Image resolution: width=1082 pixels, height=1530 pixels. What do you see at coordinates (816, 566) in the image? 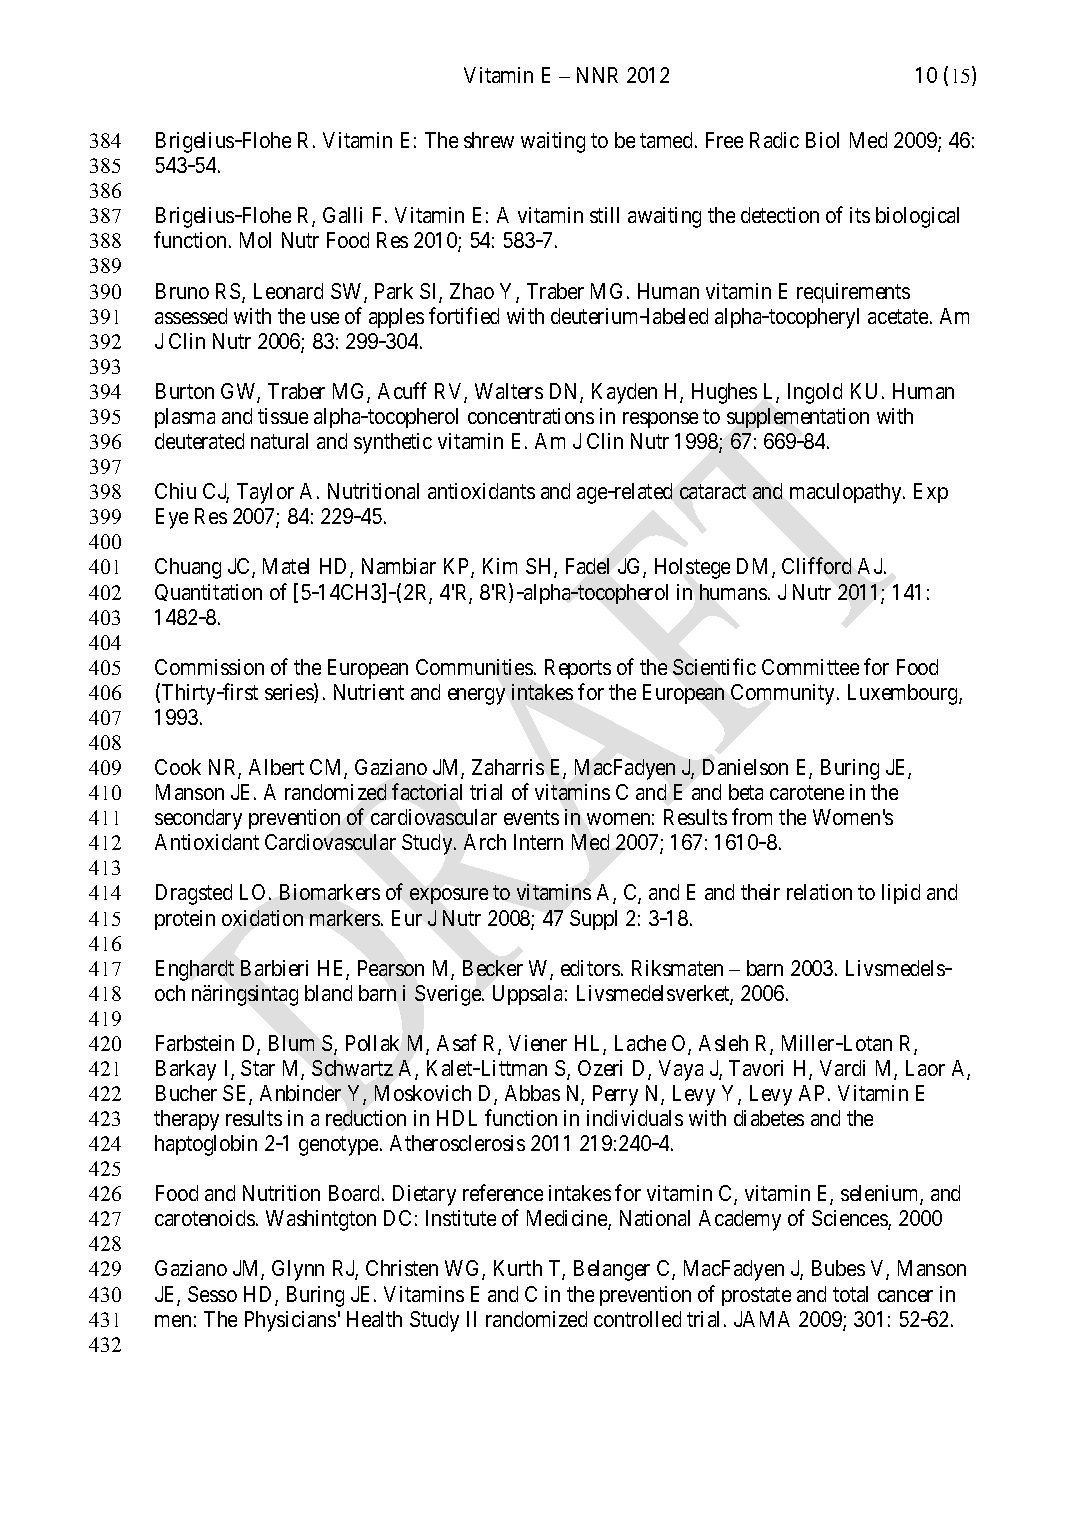
I see `Clifford` at bounding box center [816, 566].
